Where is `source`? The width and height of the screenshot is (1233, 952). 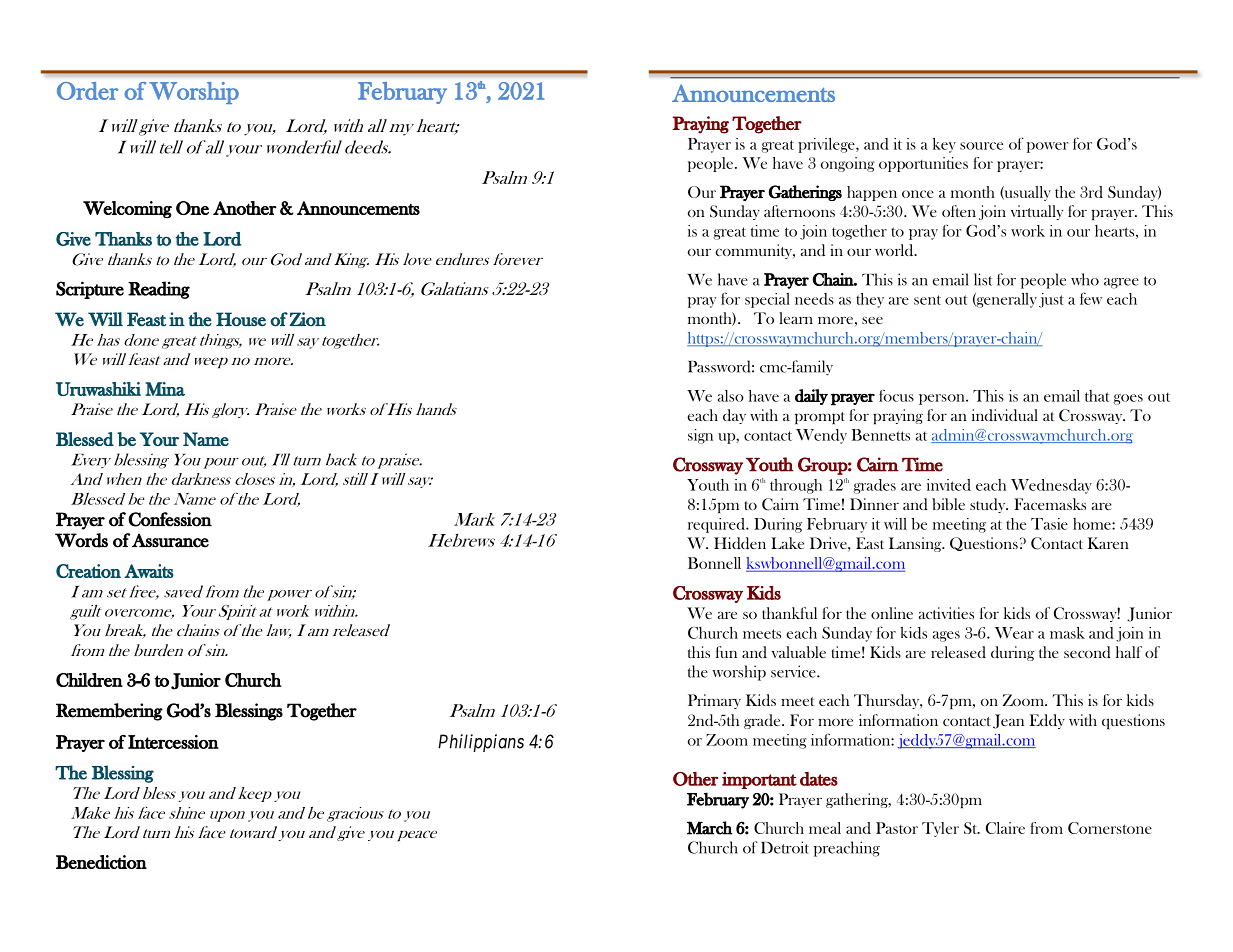
source is located at coordinates (981, 146).
